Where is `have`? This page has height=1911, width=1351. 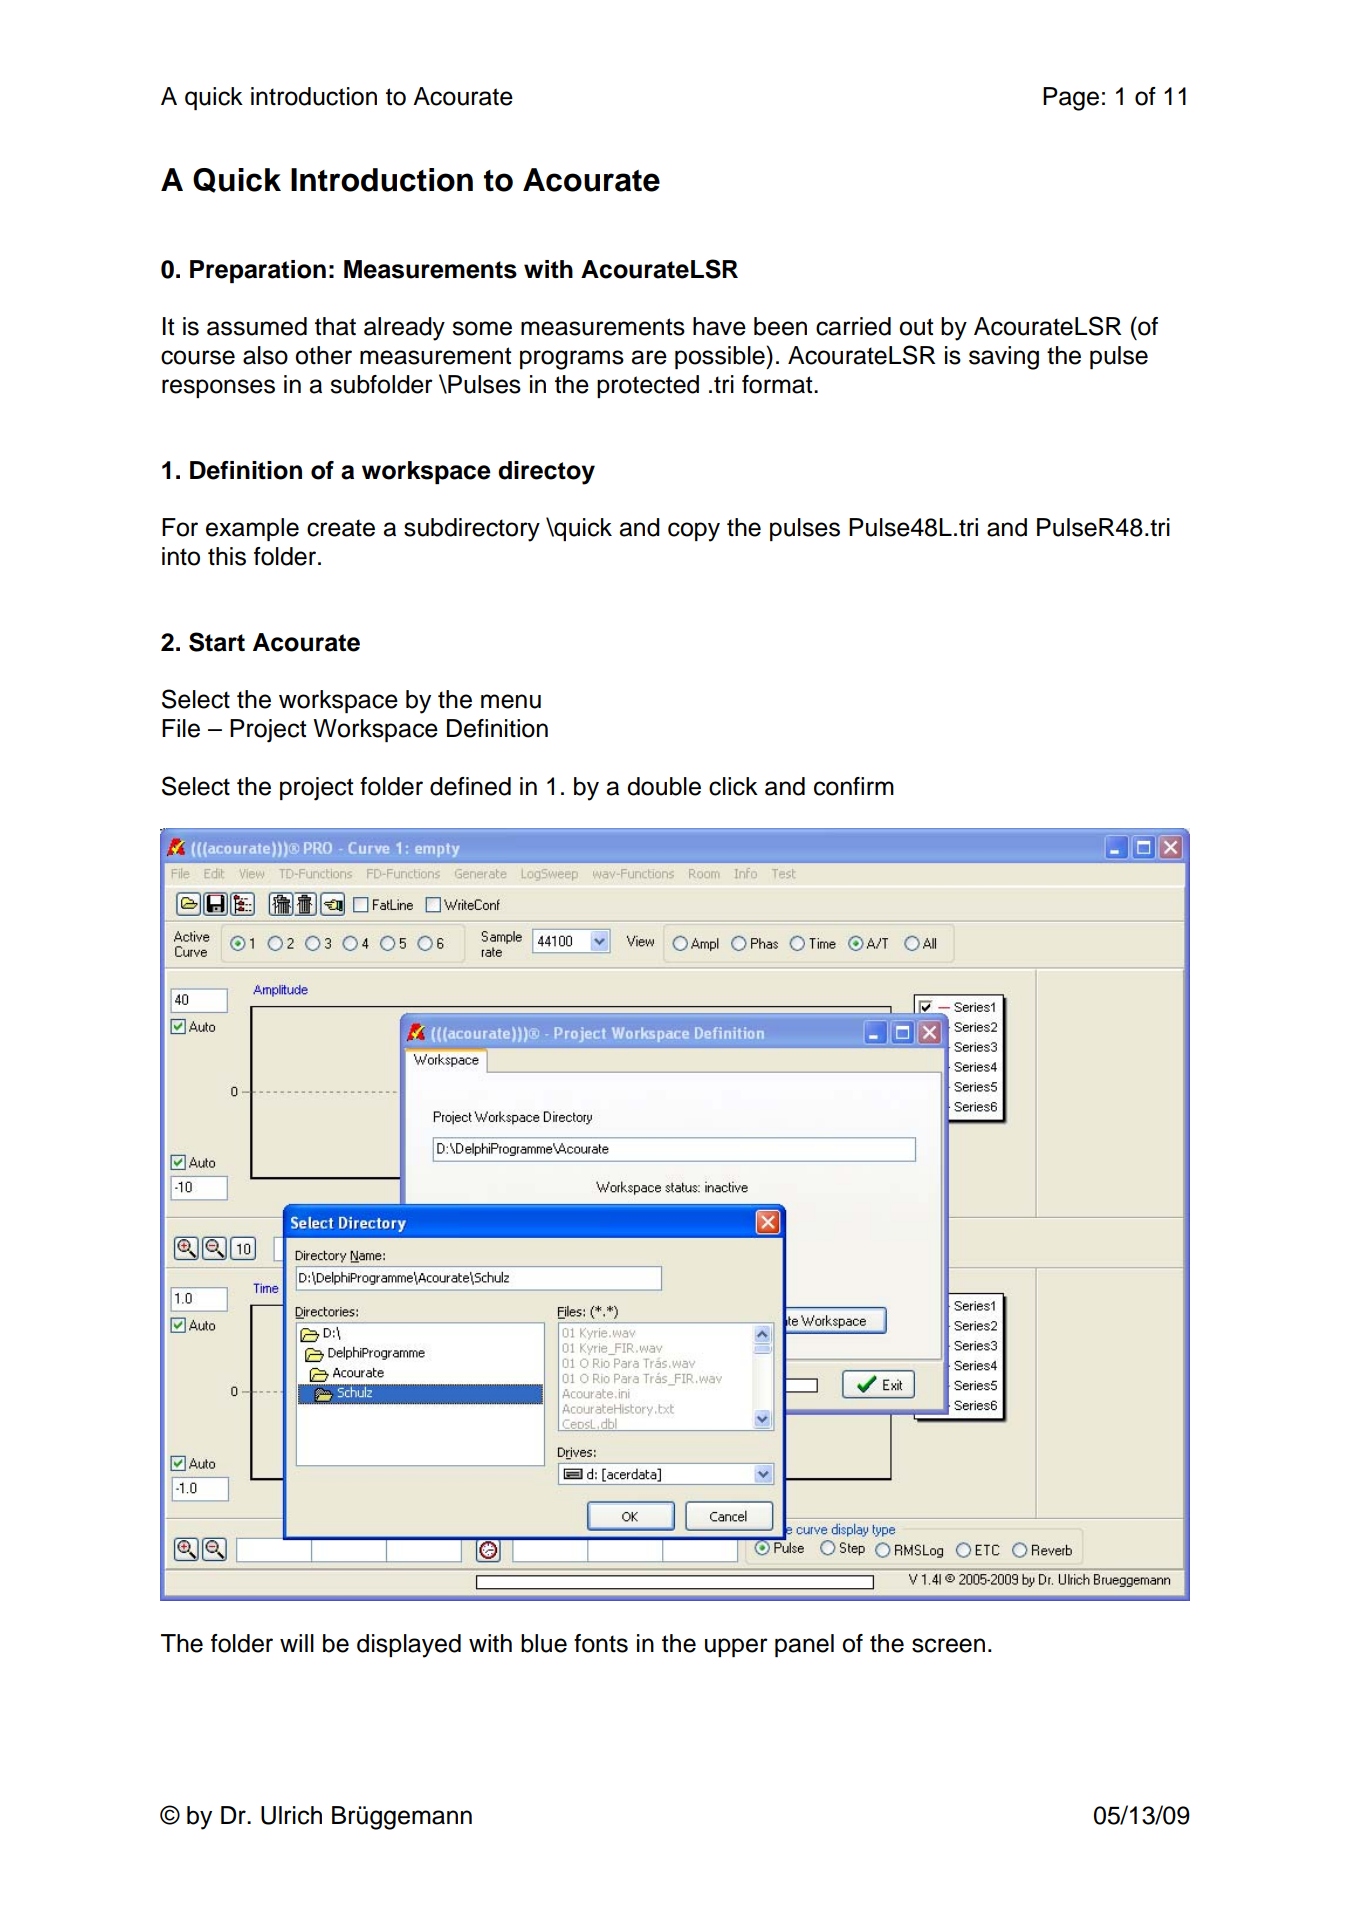 have is located at coordinates (719, 326).
